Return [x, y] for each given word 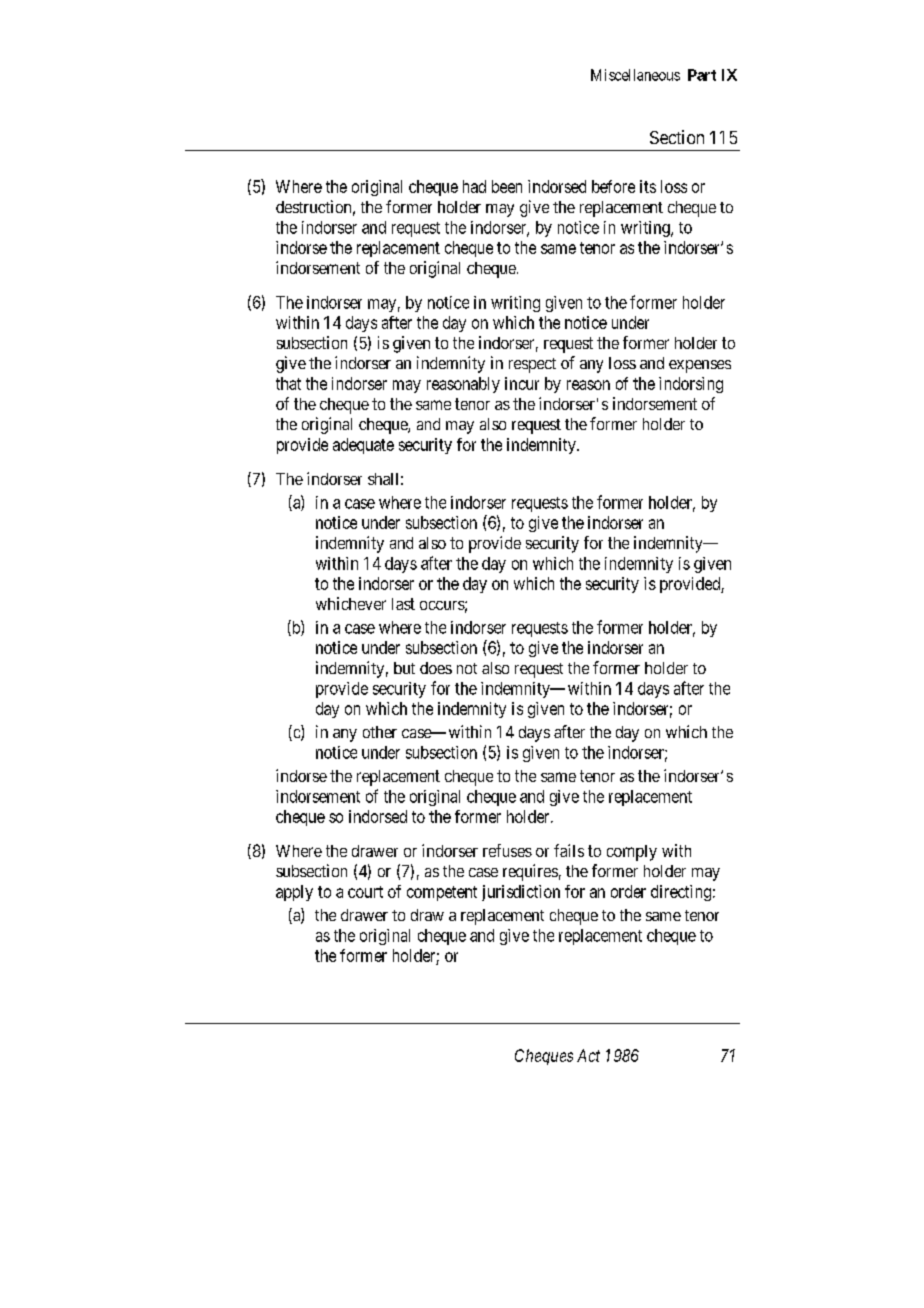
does [436, 668]
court [365, 892]
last [403, 604]
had [474, 186]
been [507, 186]
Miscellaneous [635, 75]
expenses [700, 366]
